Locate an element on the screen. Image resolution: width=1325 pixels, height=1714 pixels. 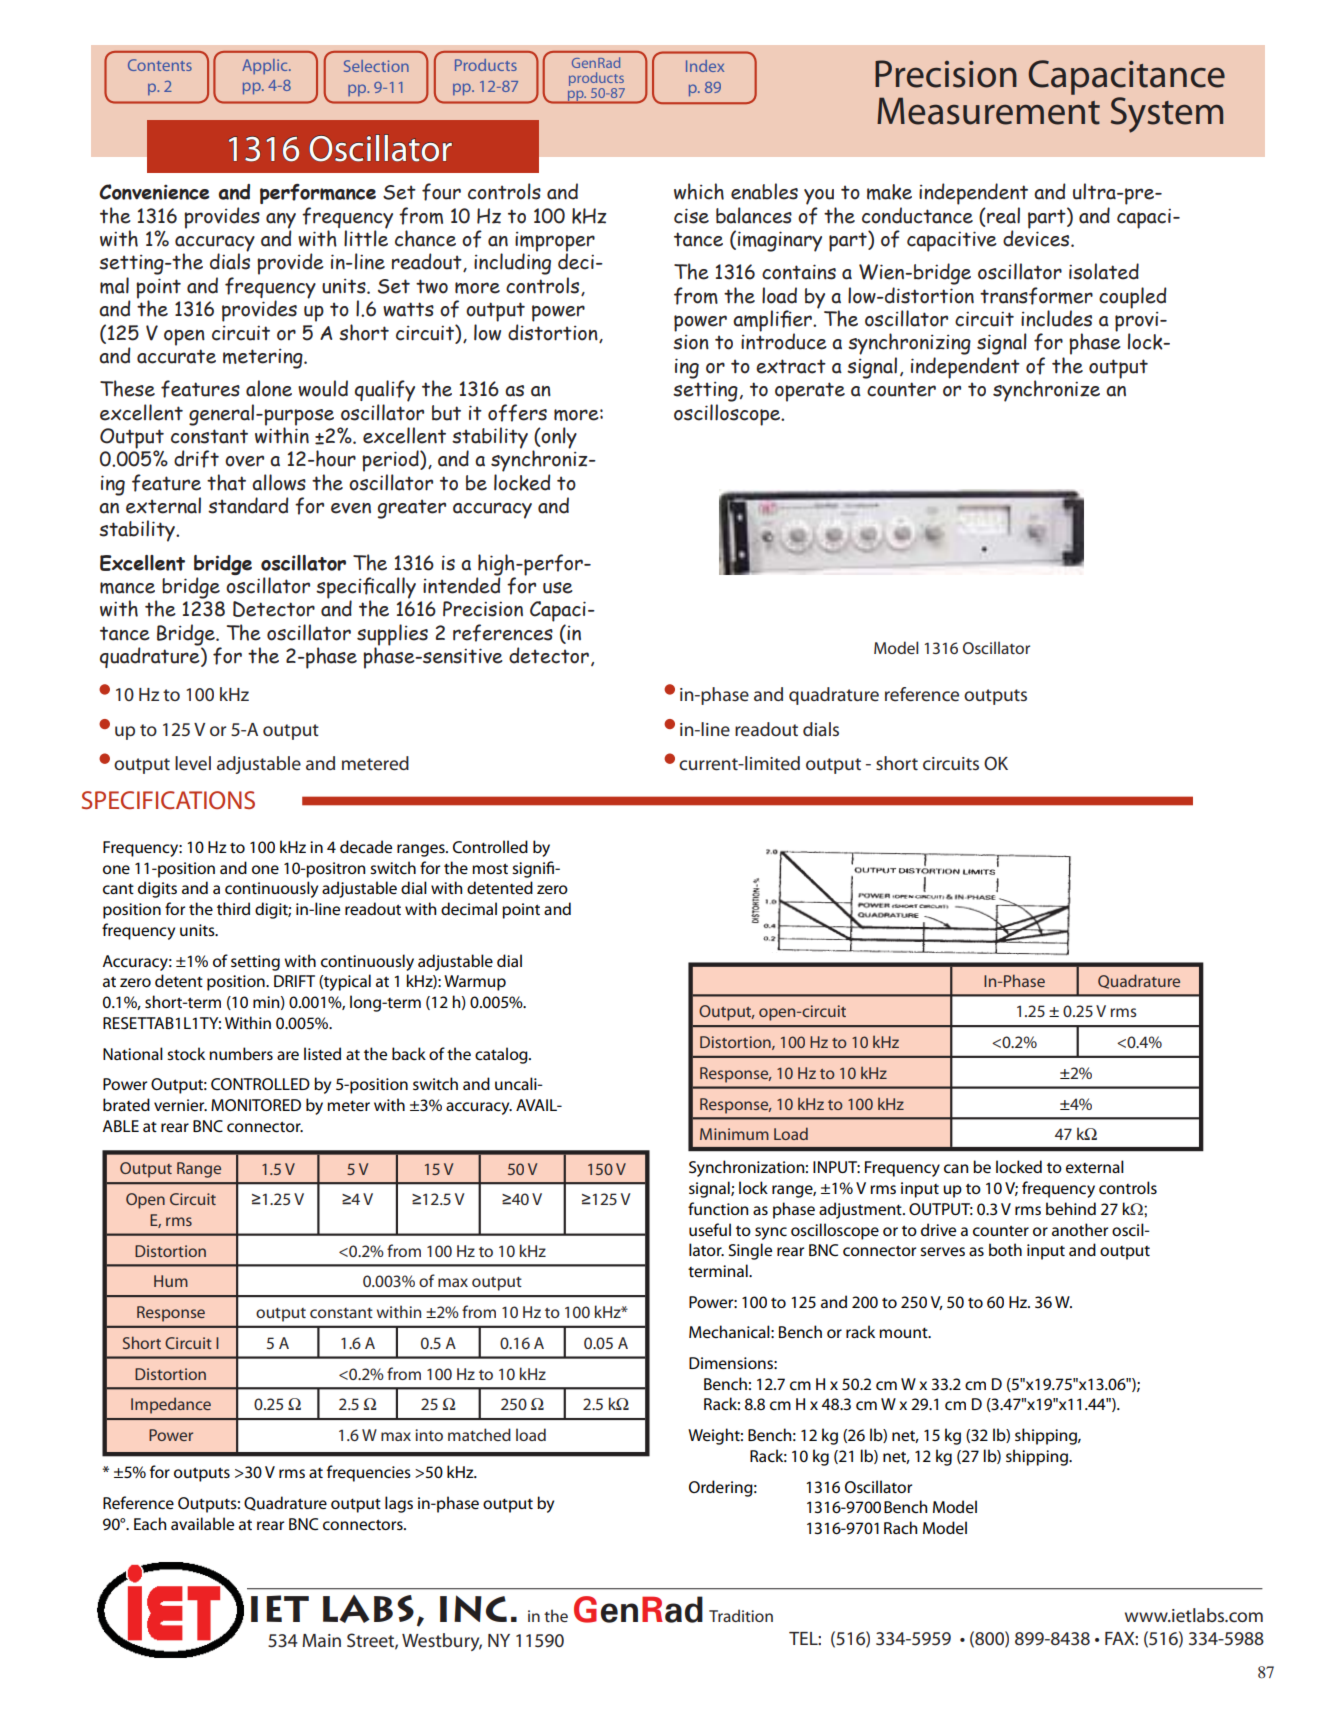
that is located at coordinates (226, 482).
